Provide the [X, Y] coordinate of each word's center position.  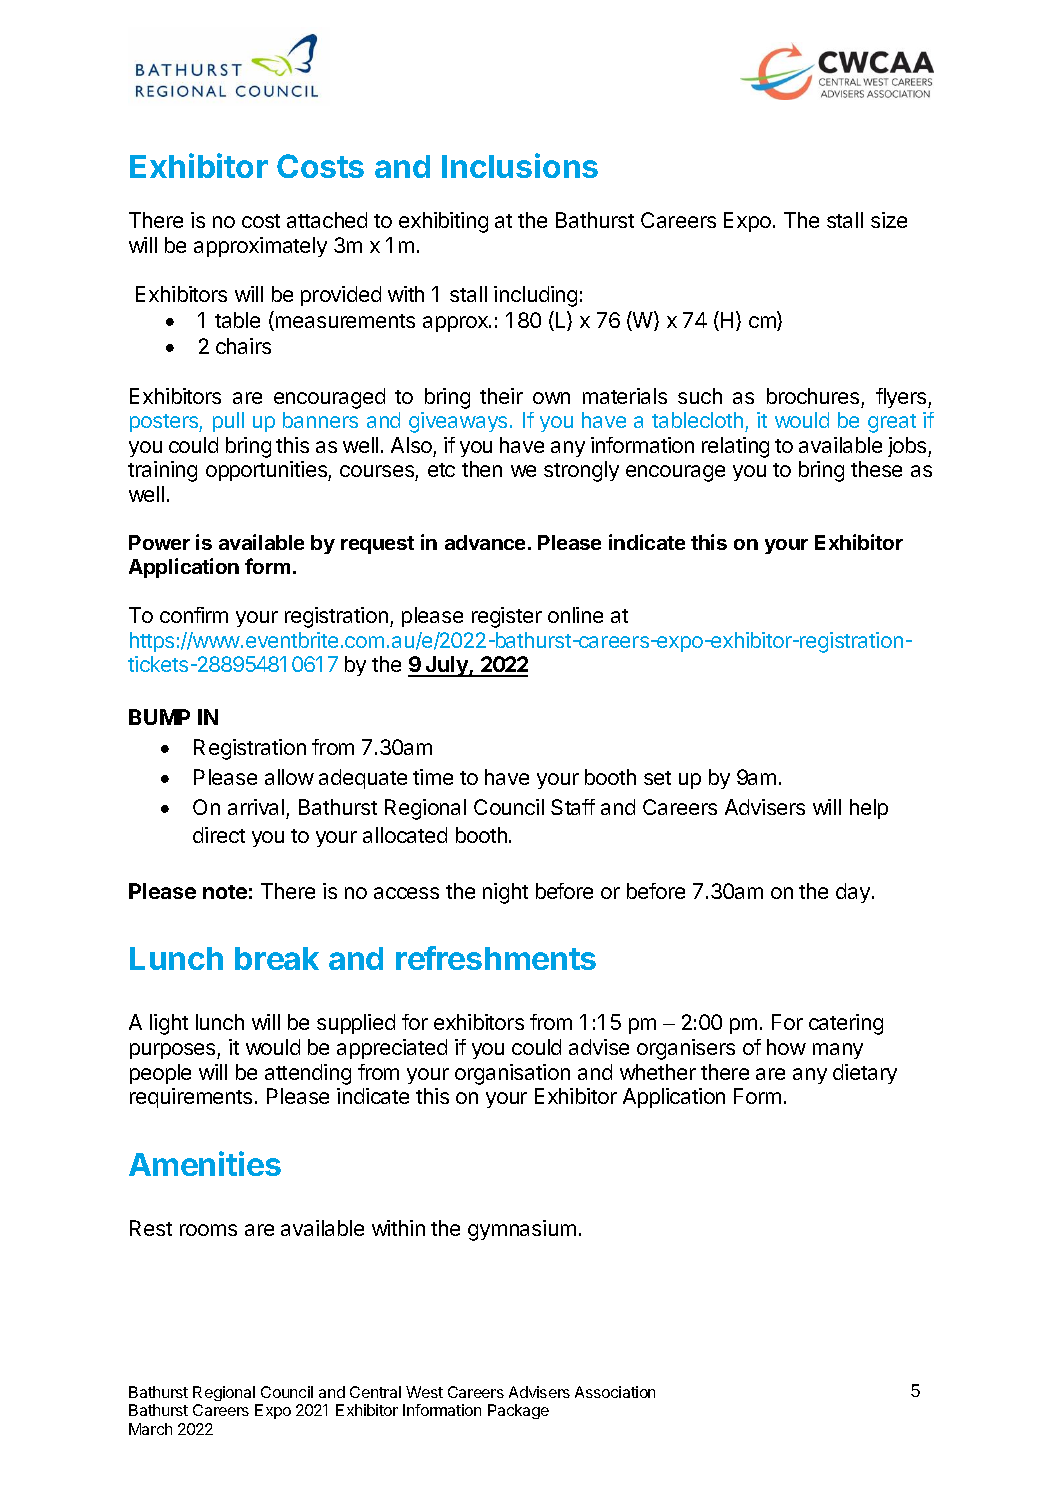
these [876, 469]
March [150, 1429]
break [277, 958]
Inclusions [520, 165]
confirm [194, 615]
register [507, 617]
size [889, 220]
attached [327, 220]
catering [846, 1024]
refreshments [496, 958]
